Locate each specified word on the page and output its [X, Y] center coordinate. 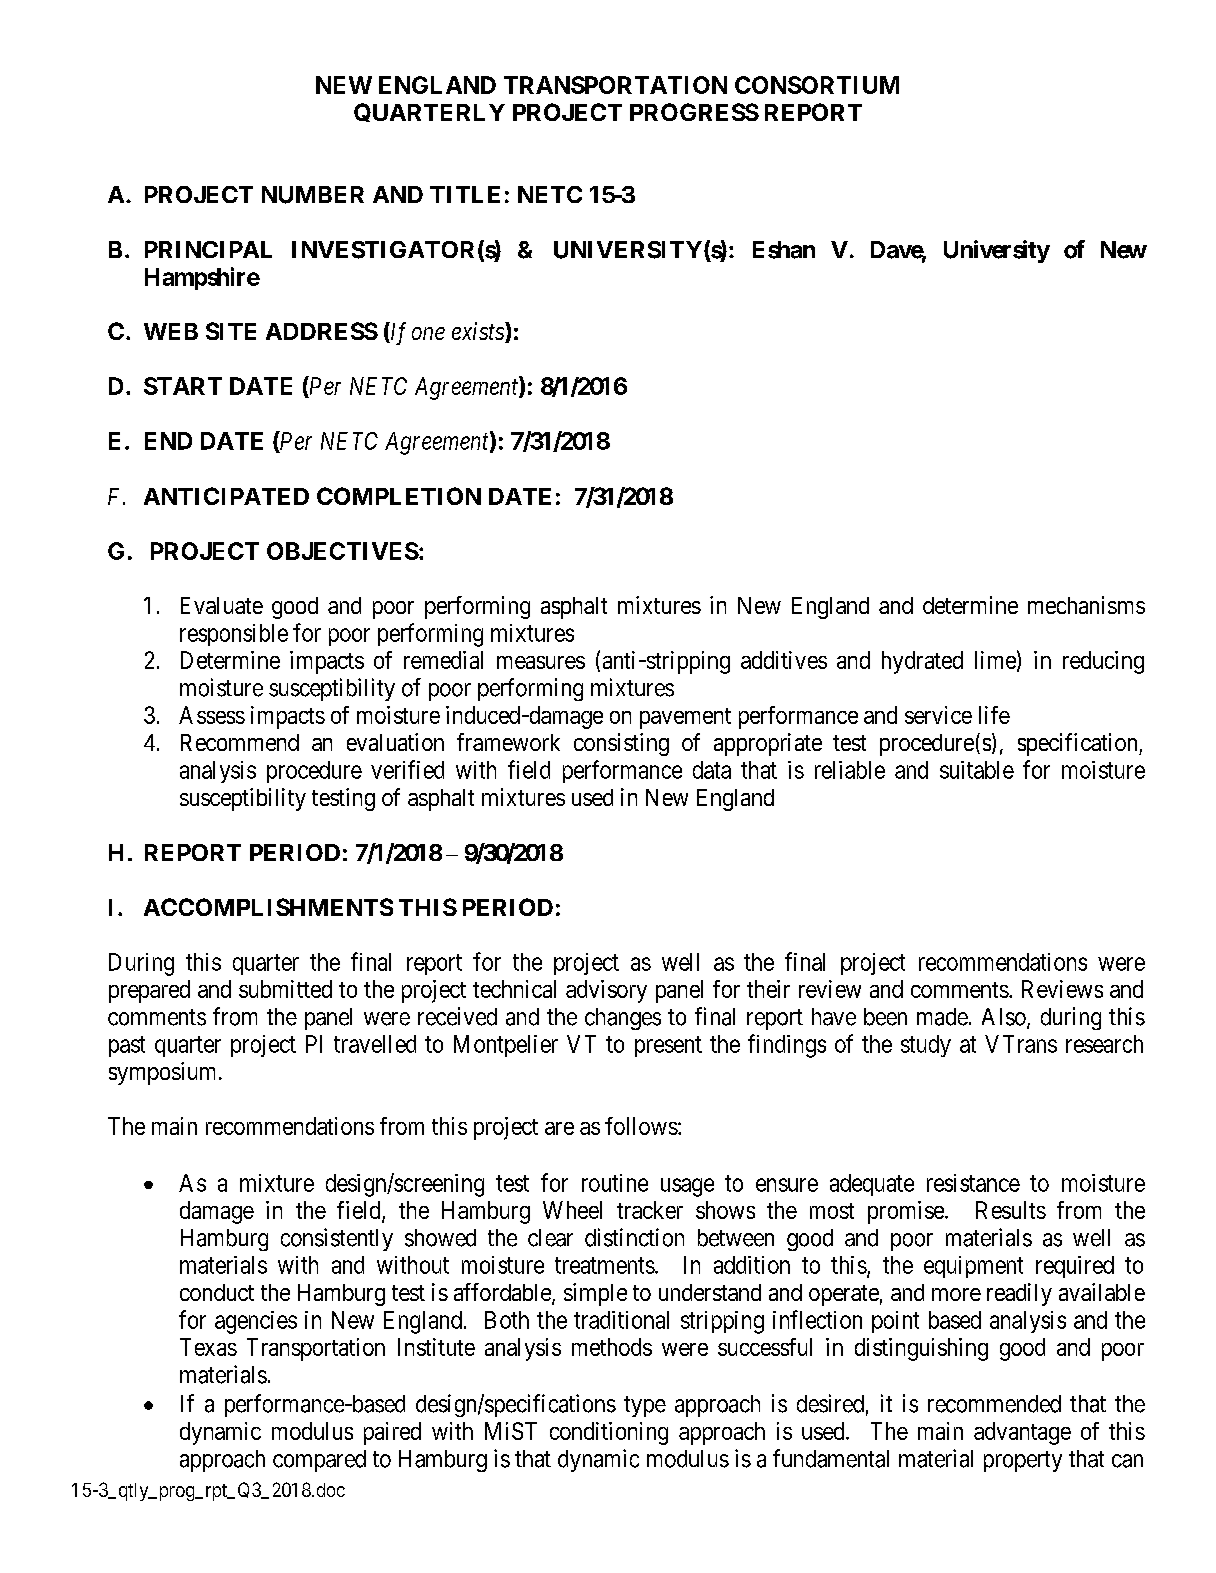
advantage [1022, 1433]
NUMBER [313, 195]
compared [319, 1461]
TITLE [465, 194]
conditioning [609, 1433]
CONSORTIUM [817, 85]
